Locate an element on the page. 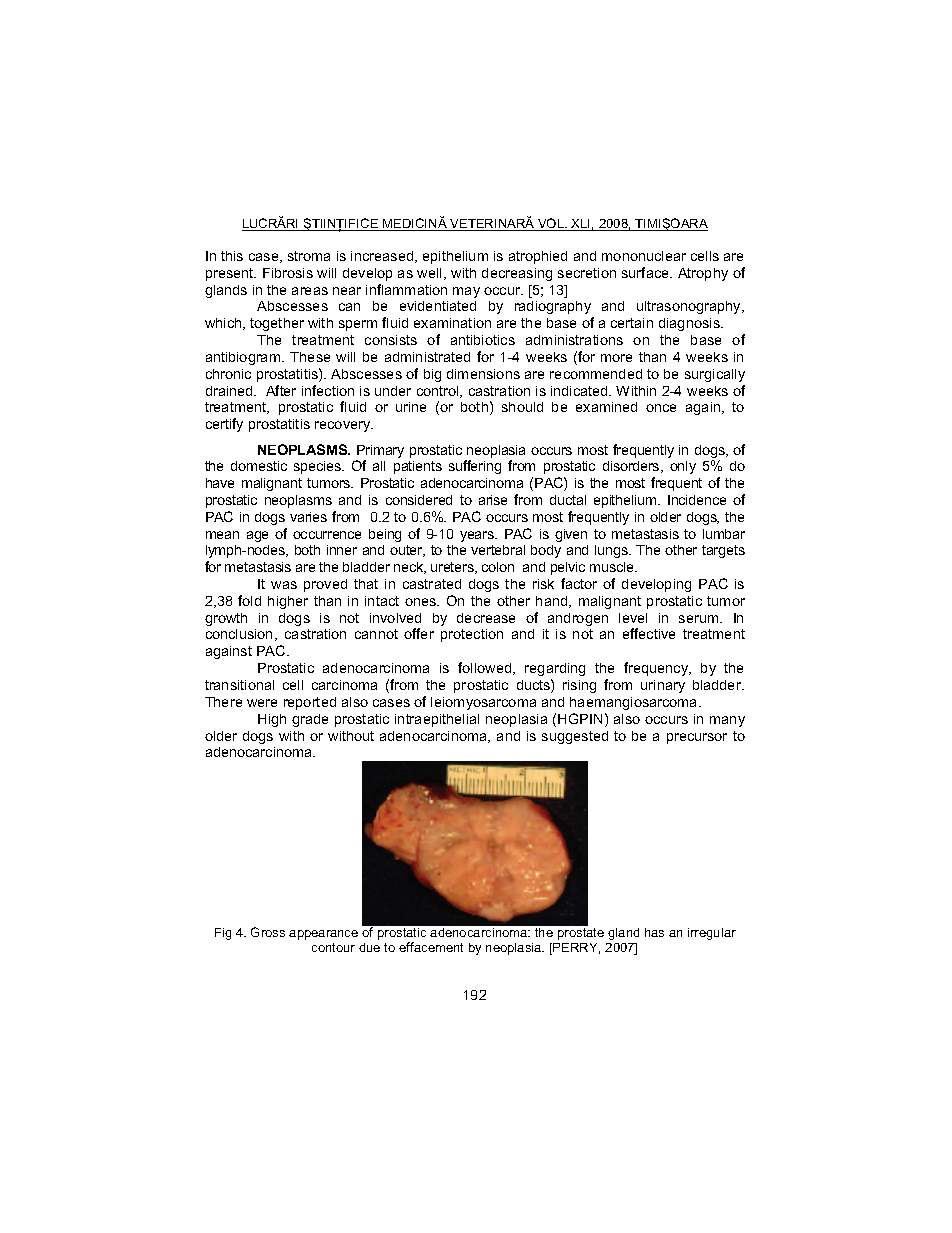 The image size is (952, 1233). has is located at coordinates (654, 932).
